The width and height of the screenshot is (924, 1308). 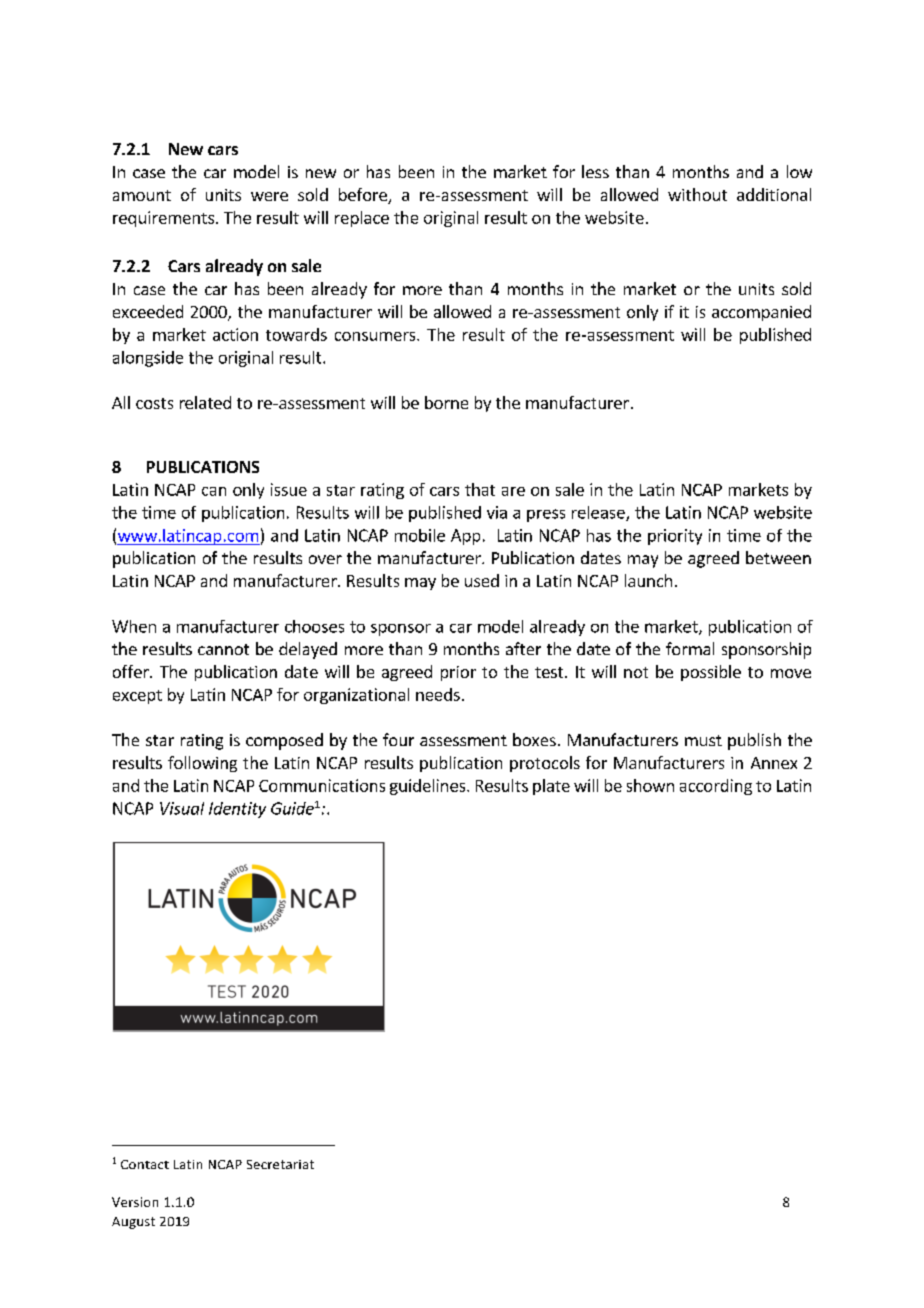 I want to click on Contact, so click(x=145, y=1164).
